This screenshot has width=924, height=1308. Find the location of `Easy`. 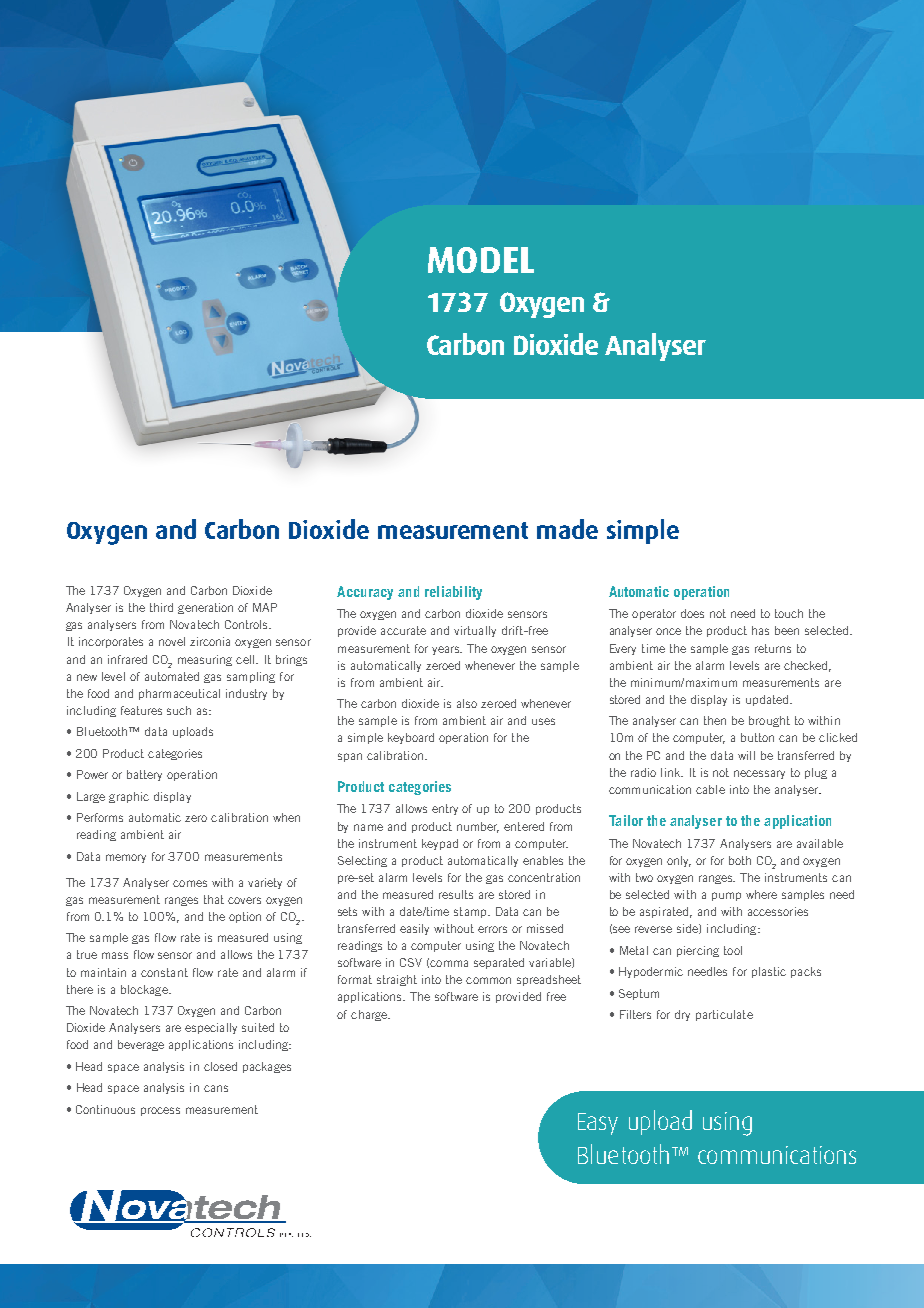

Easy is located at coordinates (598, 1124).
